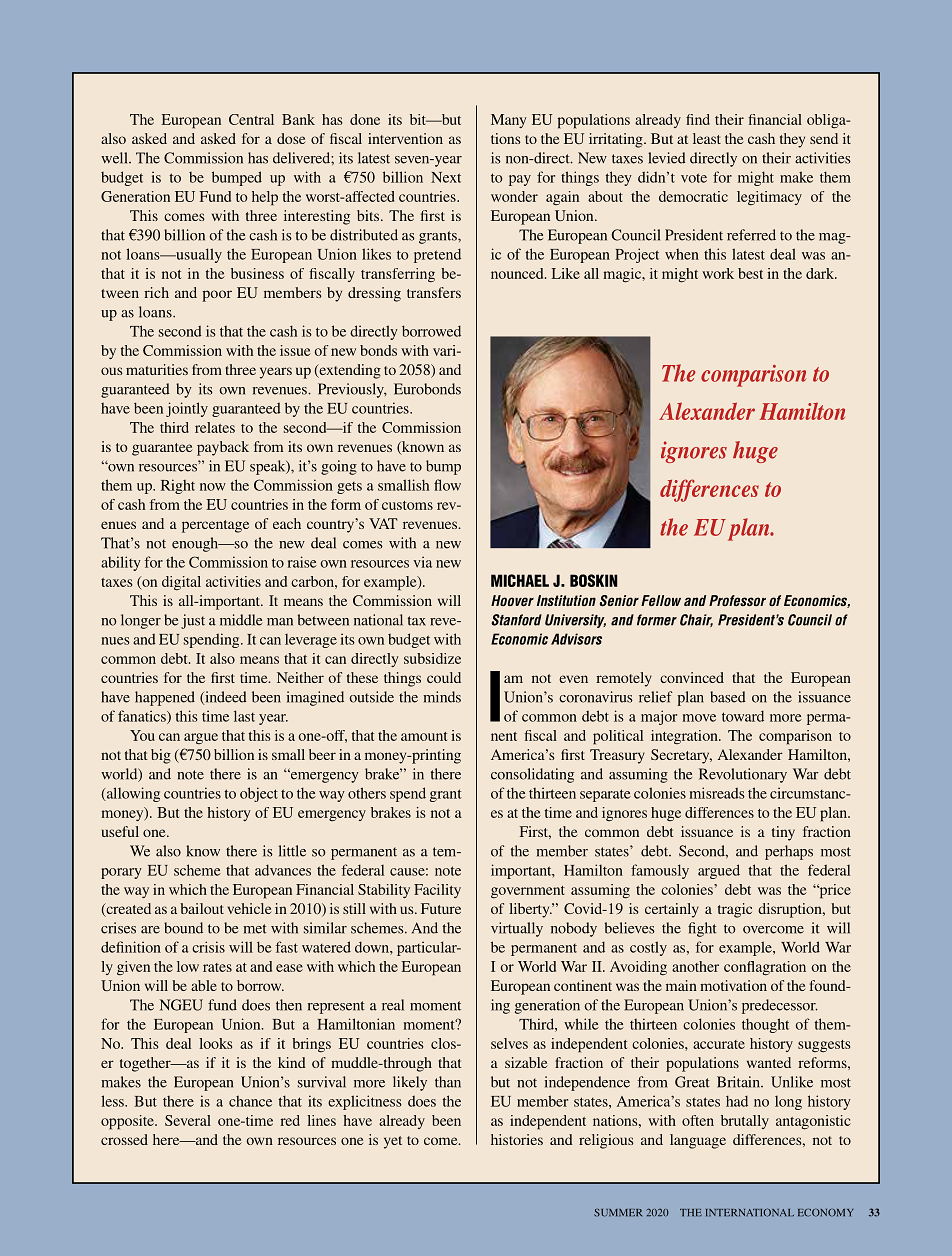  What do you see at coordinates (707, 138) in the document?
I see `least` at bounding box center [707, 138].
